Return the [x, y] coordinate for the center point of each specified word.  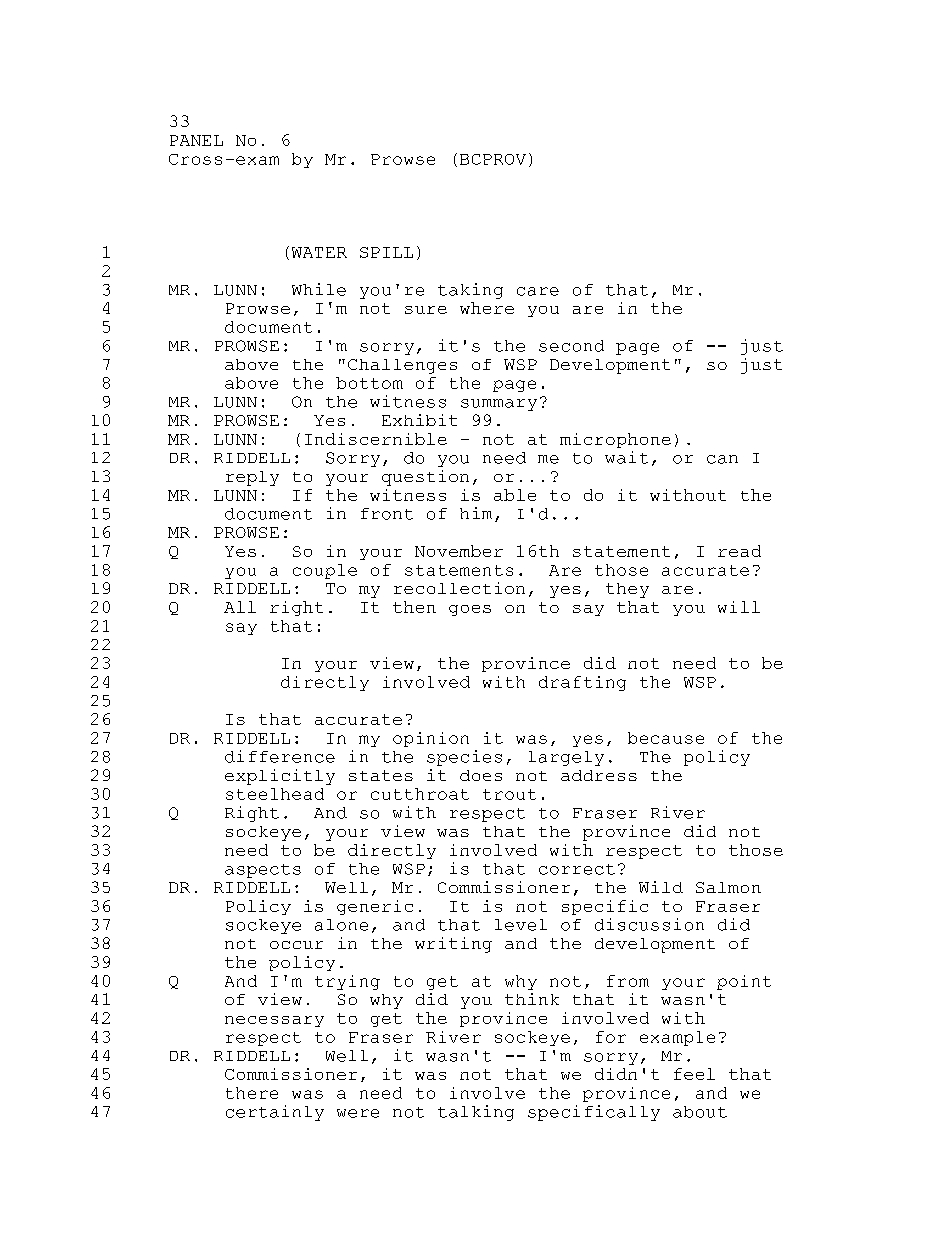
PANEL [196, 140]
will [739, 607]
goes [470, 610]
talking [476, 1113]
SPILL [386, 252]
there [252, 1093]
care [538, 291]
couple [325, 571]
